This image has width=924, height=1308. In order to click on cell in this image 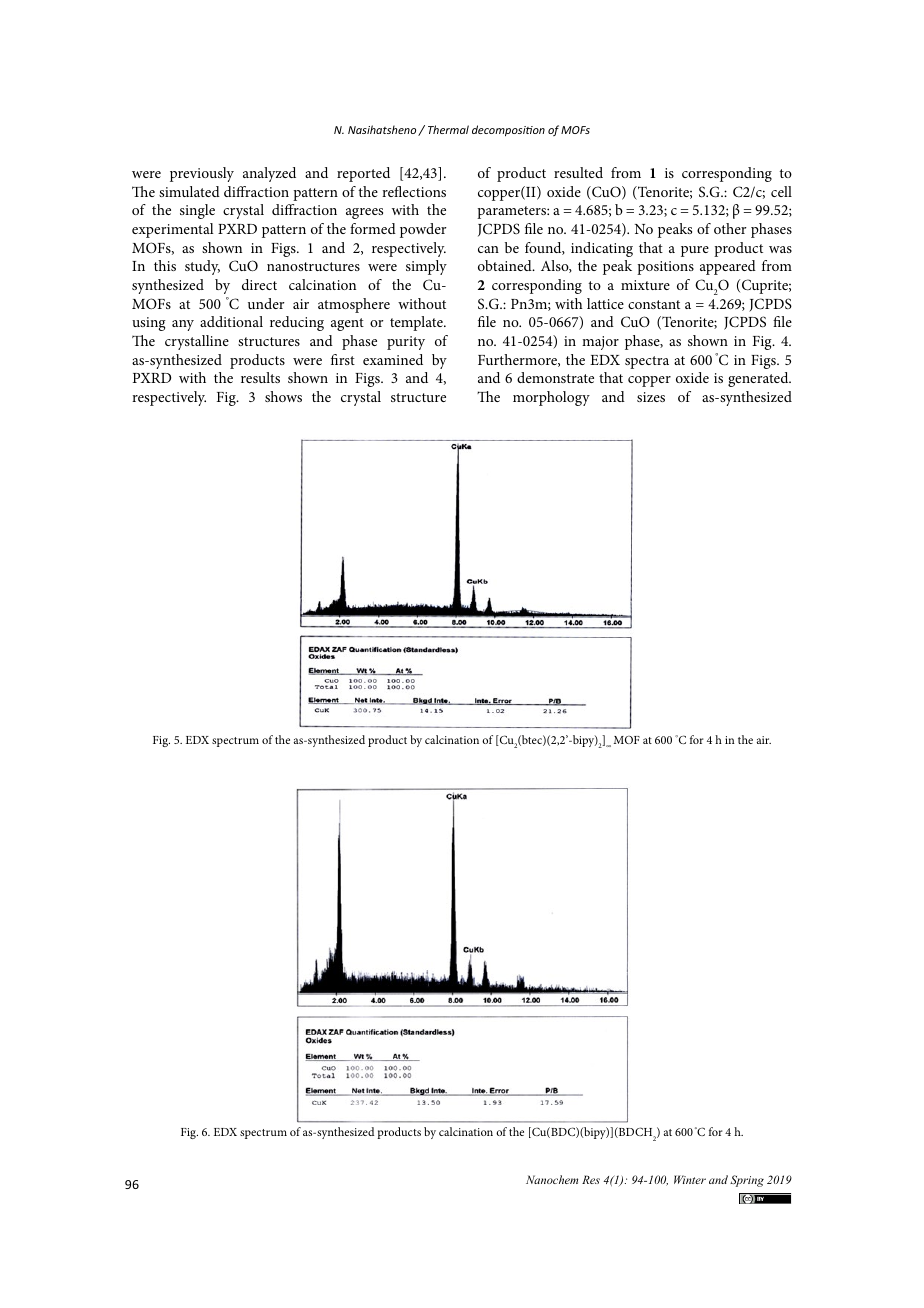, I will do `click(781, 191)`.
